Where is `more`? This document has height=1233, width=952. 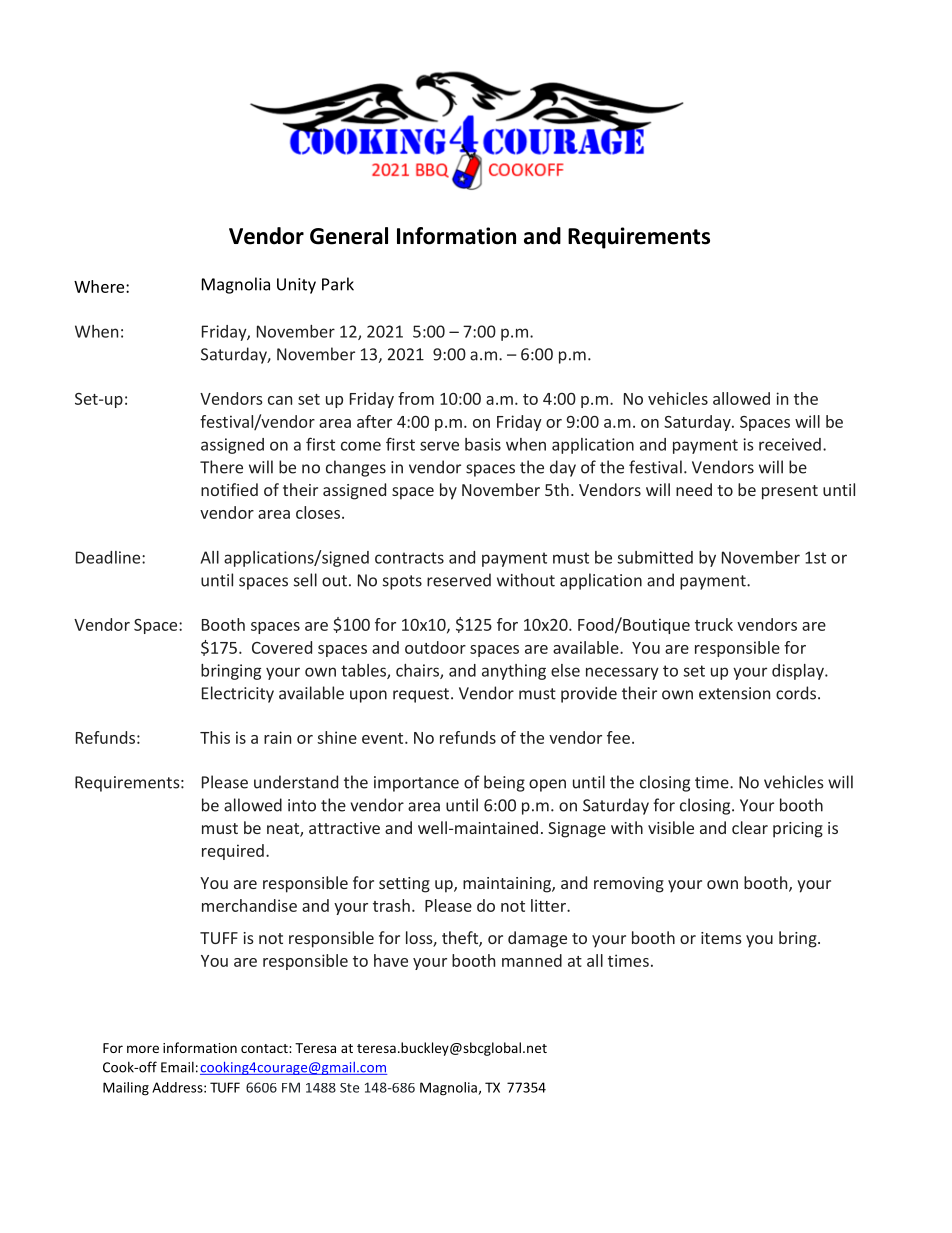
more is located at coordinates (143, 1049).
